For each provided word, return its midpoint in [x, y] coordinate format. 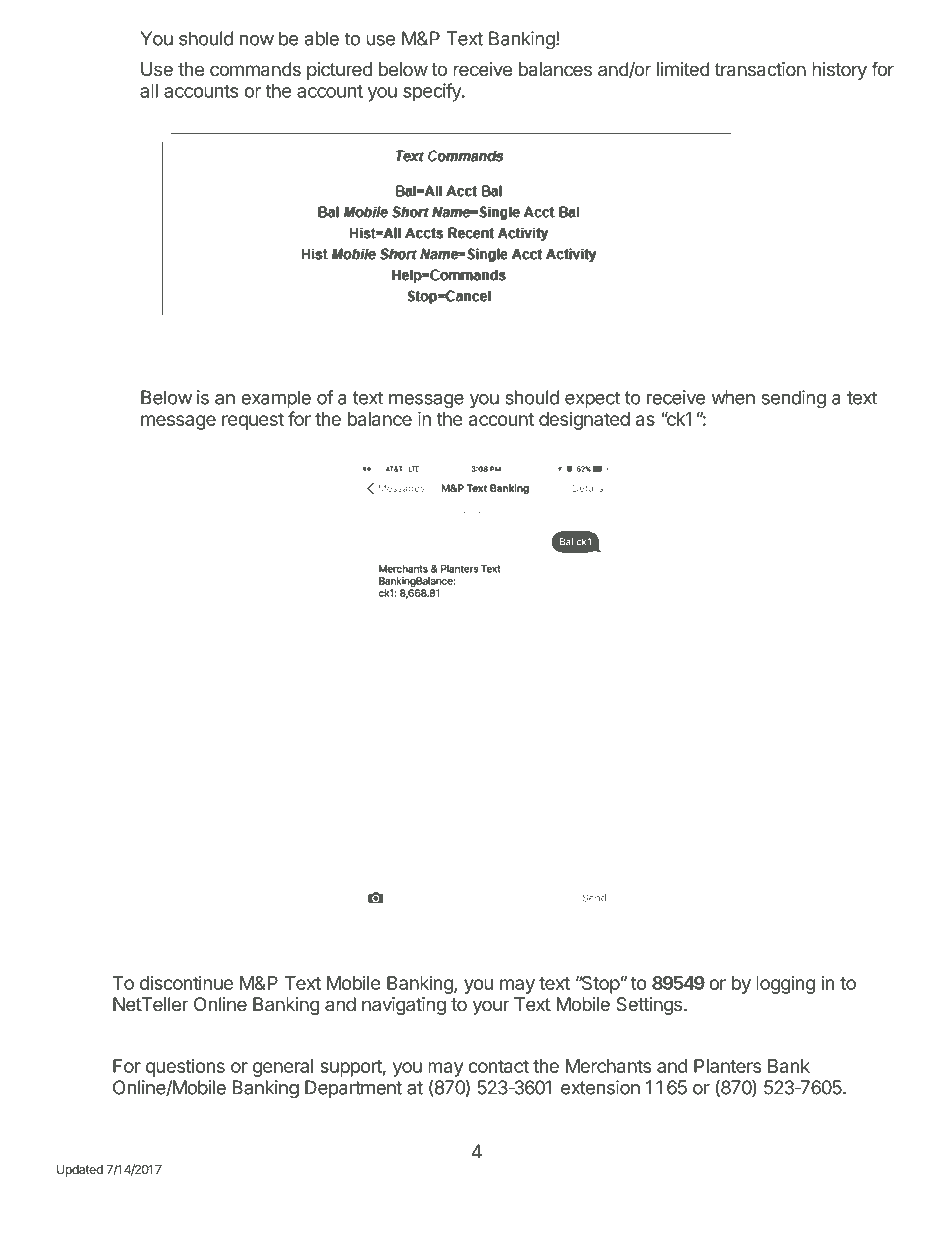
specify [433, 92]
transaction [760, 69]
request [253, 421]
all [149, 91]
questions [185, 1068]
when [733, 397]
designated [584, 421]
